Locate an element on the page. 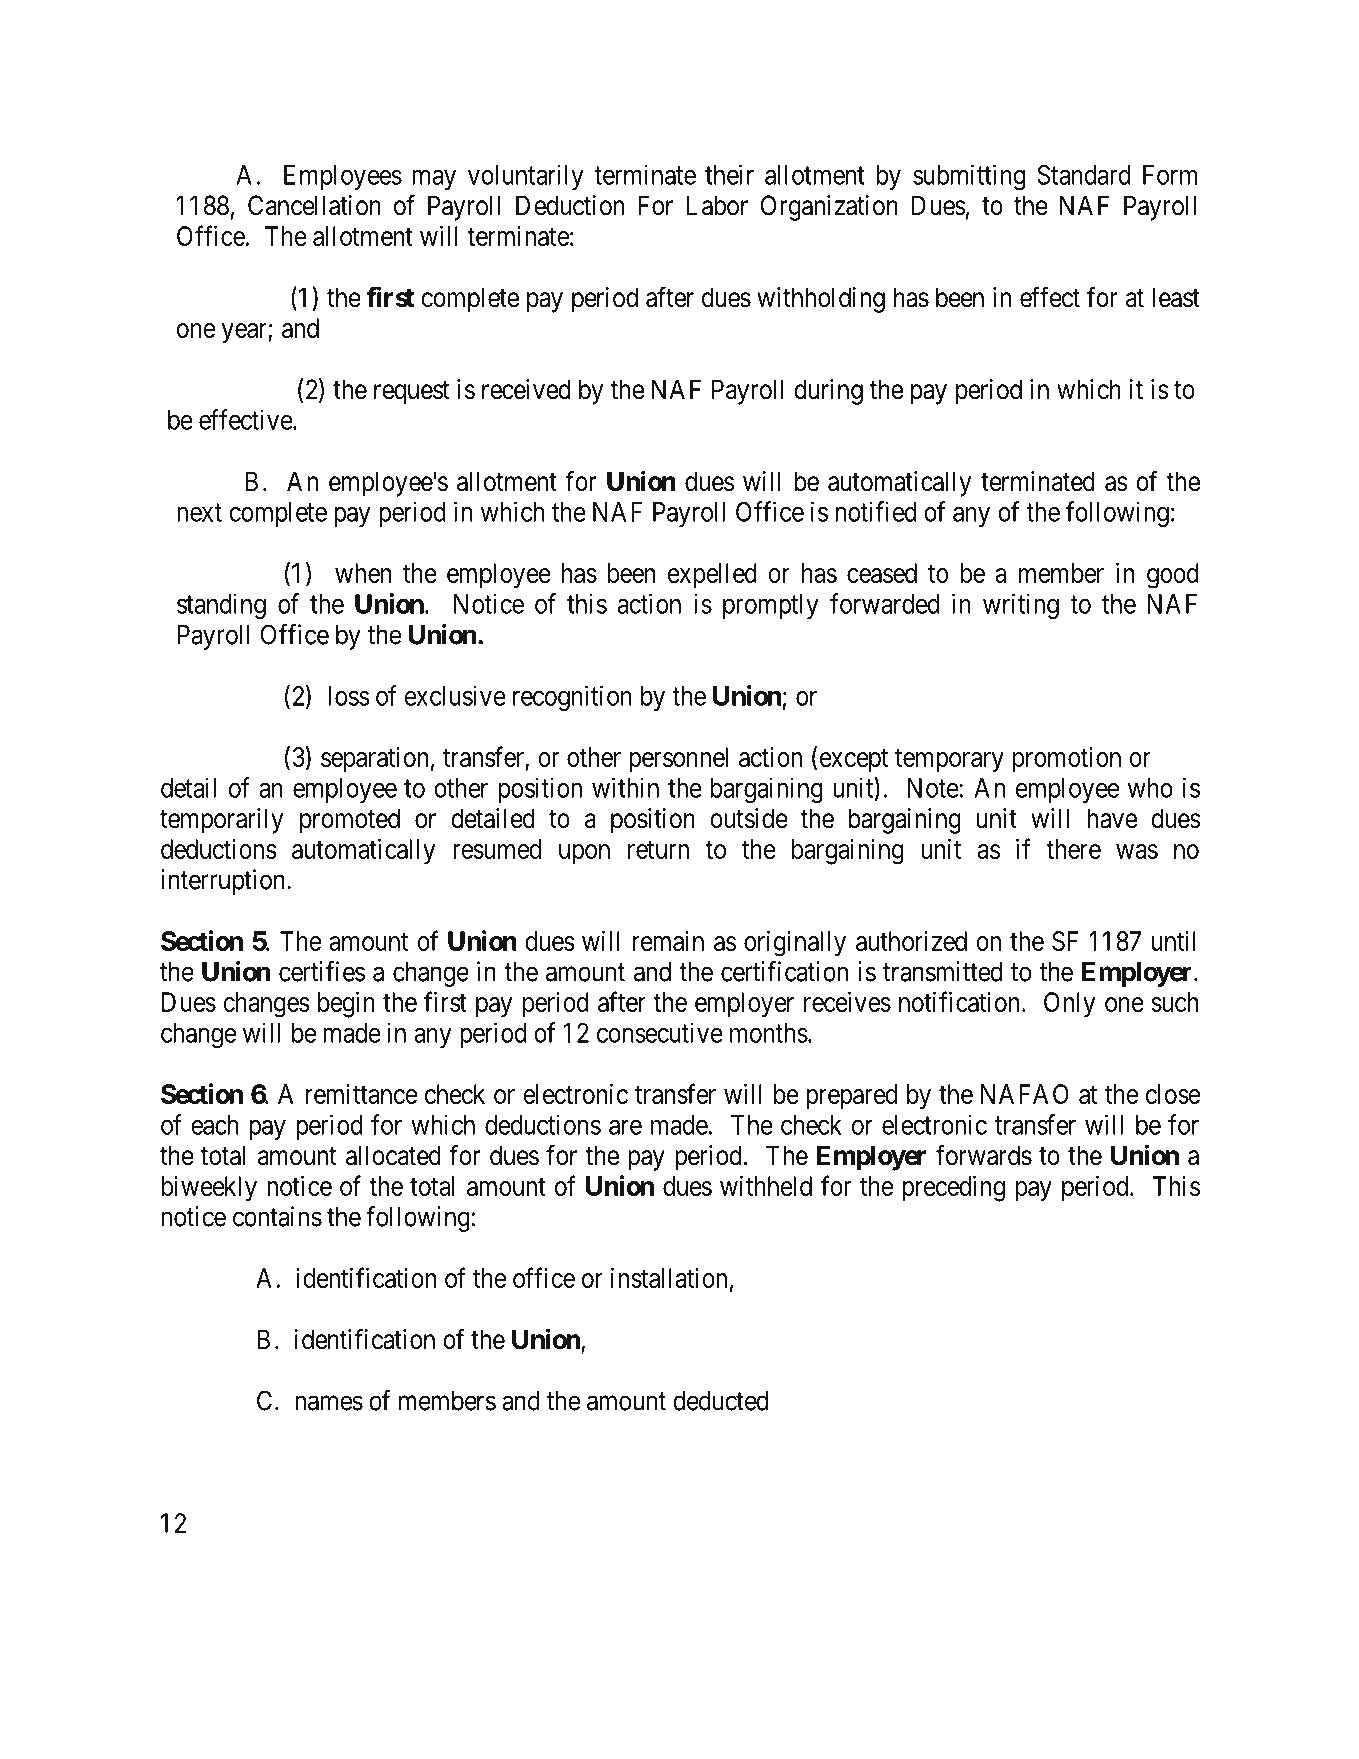 This image has height=1759, width=1359. Labor is located at coordinates (717, 205).
